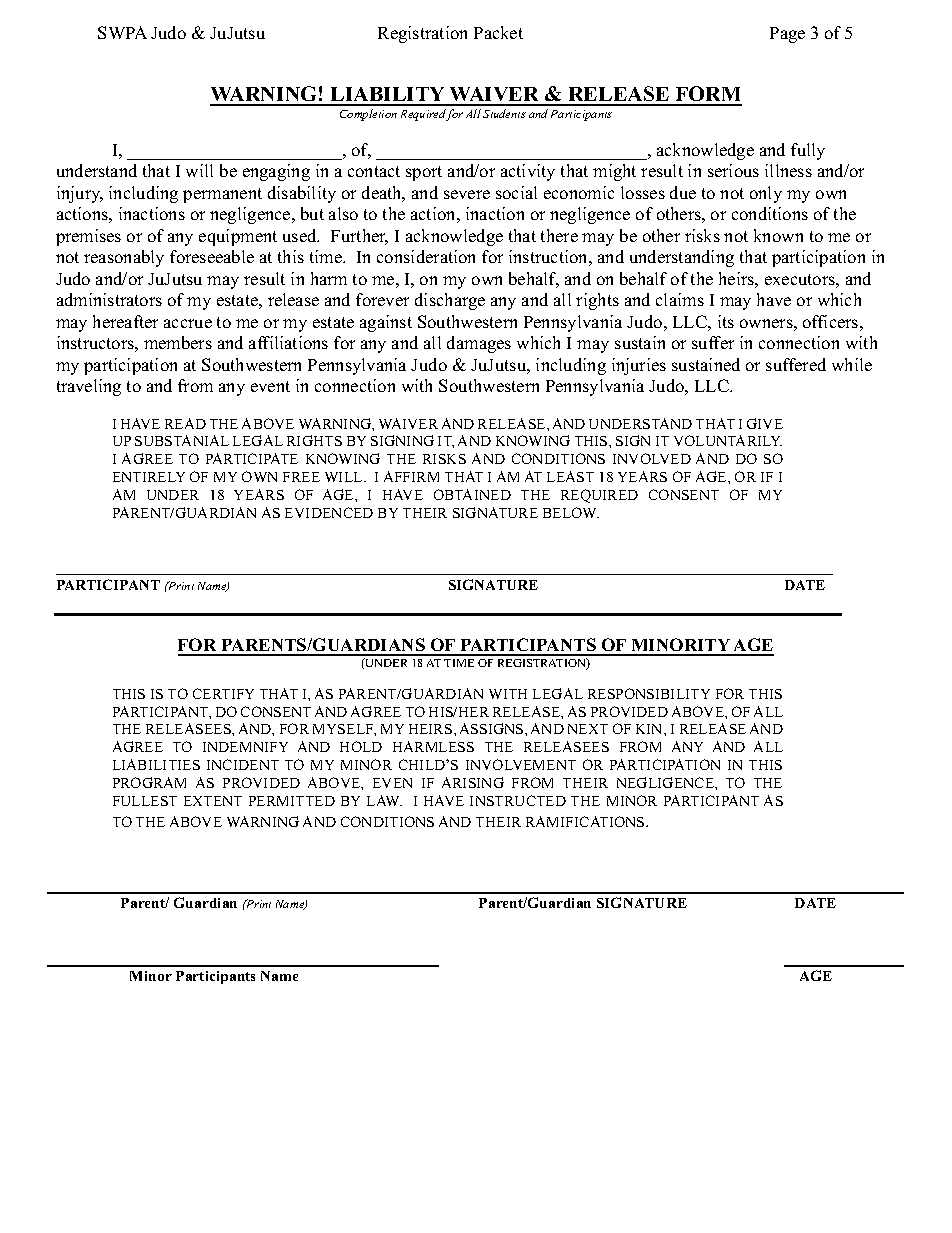 Image resolution: width=952 pixels, height=1233 pixels. I want to click on ENTIRELY, so click(149, 477).
